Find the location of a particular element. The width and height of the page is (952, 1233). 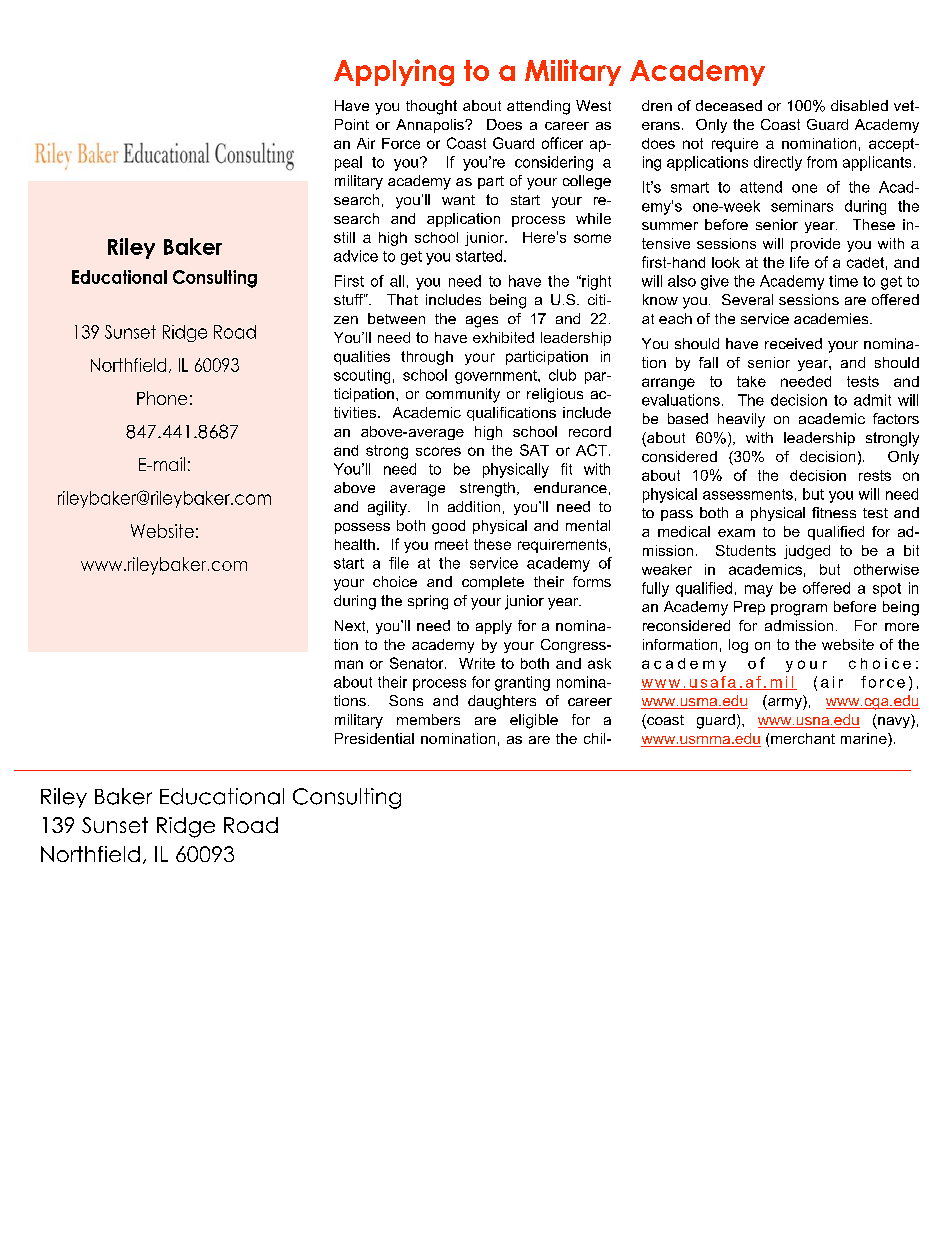

Presidential is located at coordinates (374, 738).
